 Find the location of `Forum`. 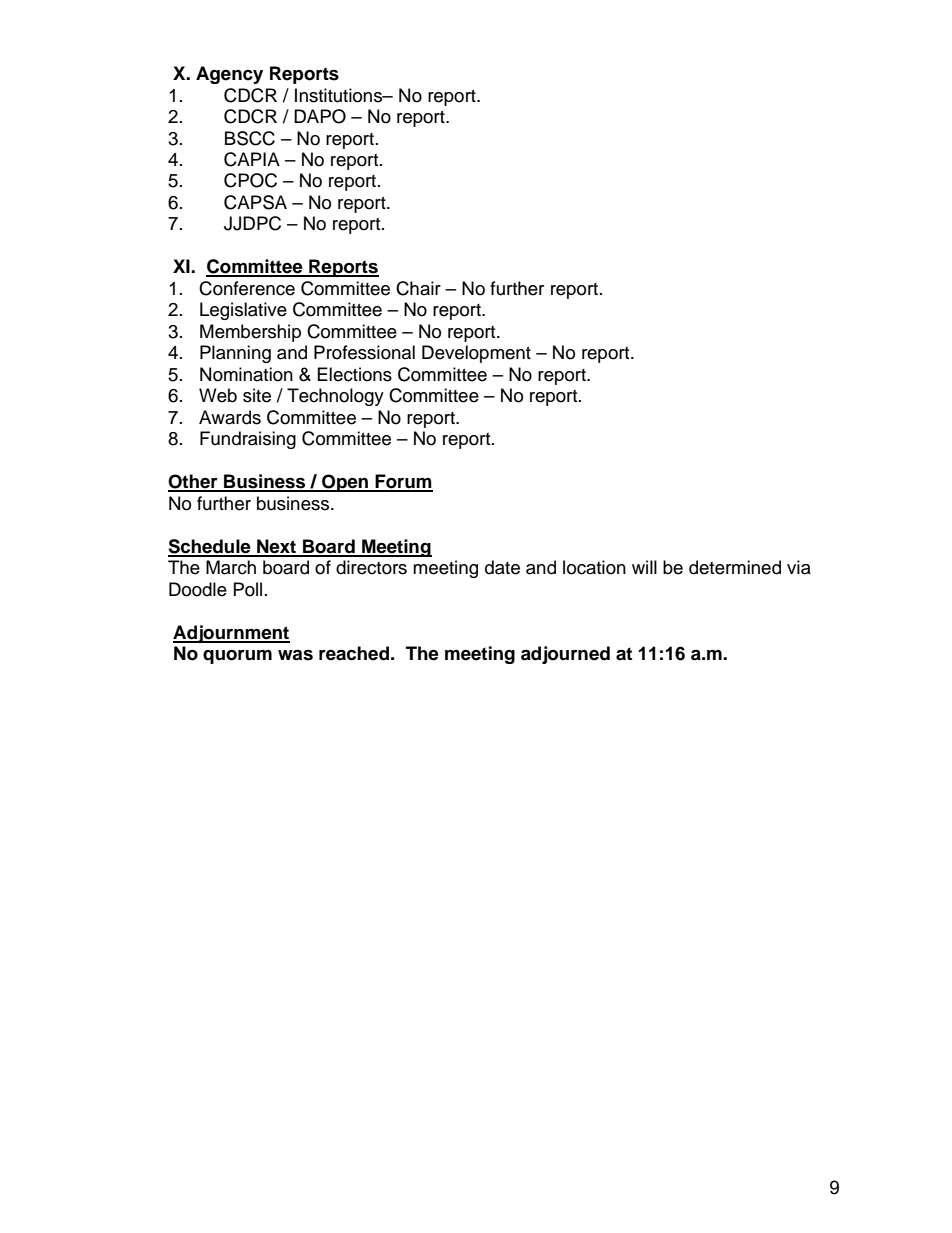

Forum is located at coordinates (403, 482).
